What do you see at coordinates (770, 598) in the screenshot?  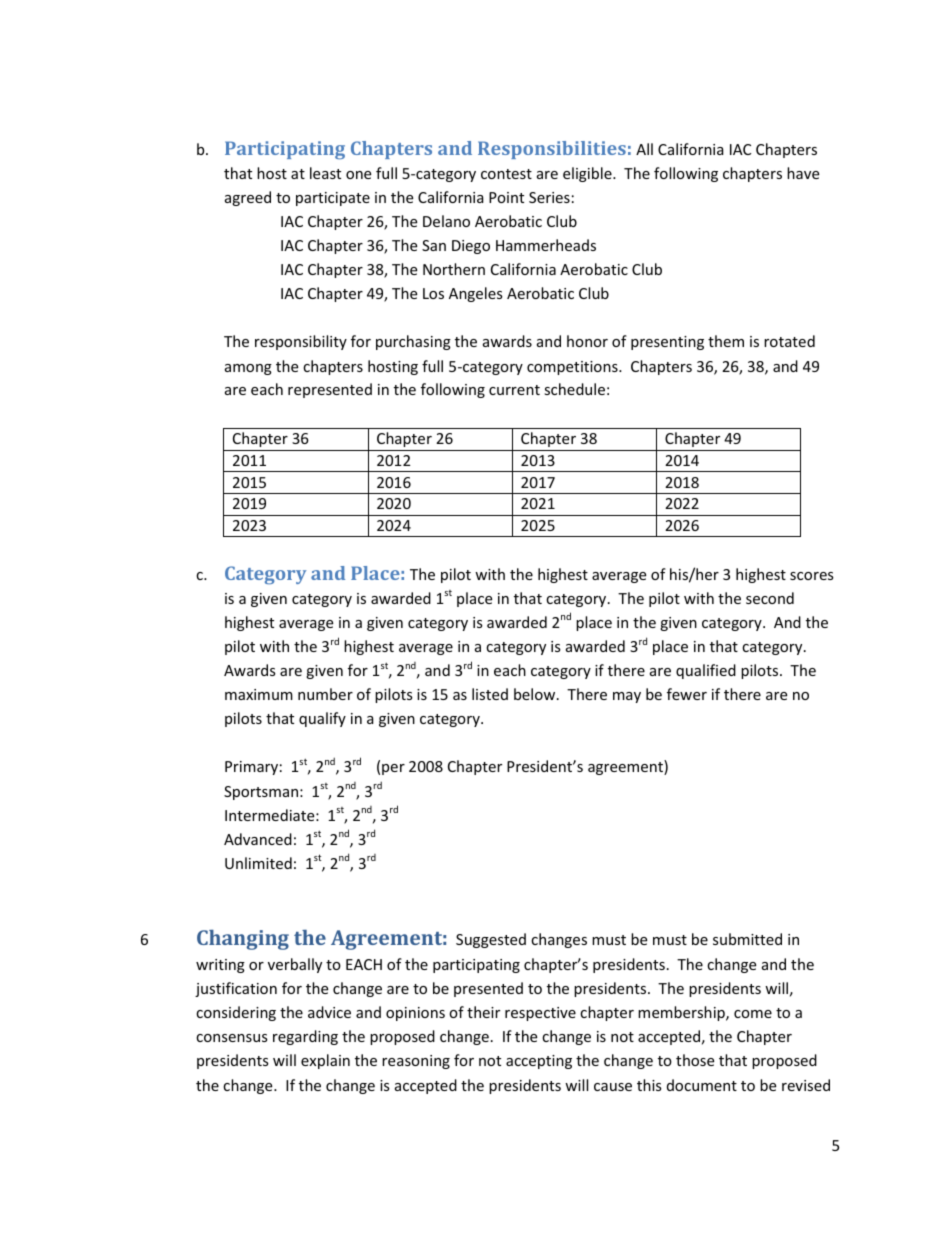 I see `second` at bounding box center [770, 598].
